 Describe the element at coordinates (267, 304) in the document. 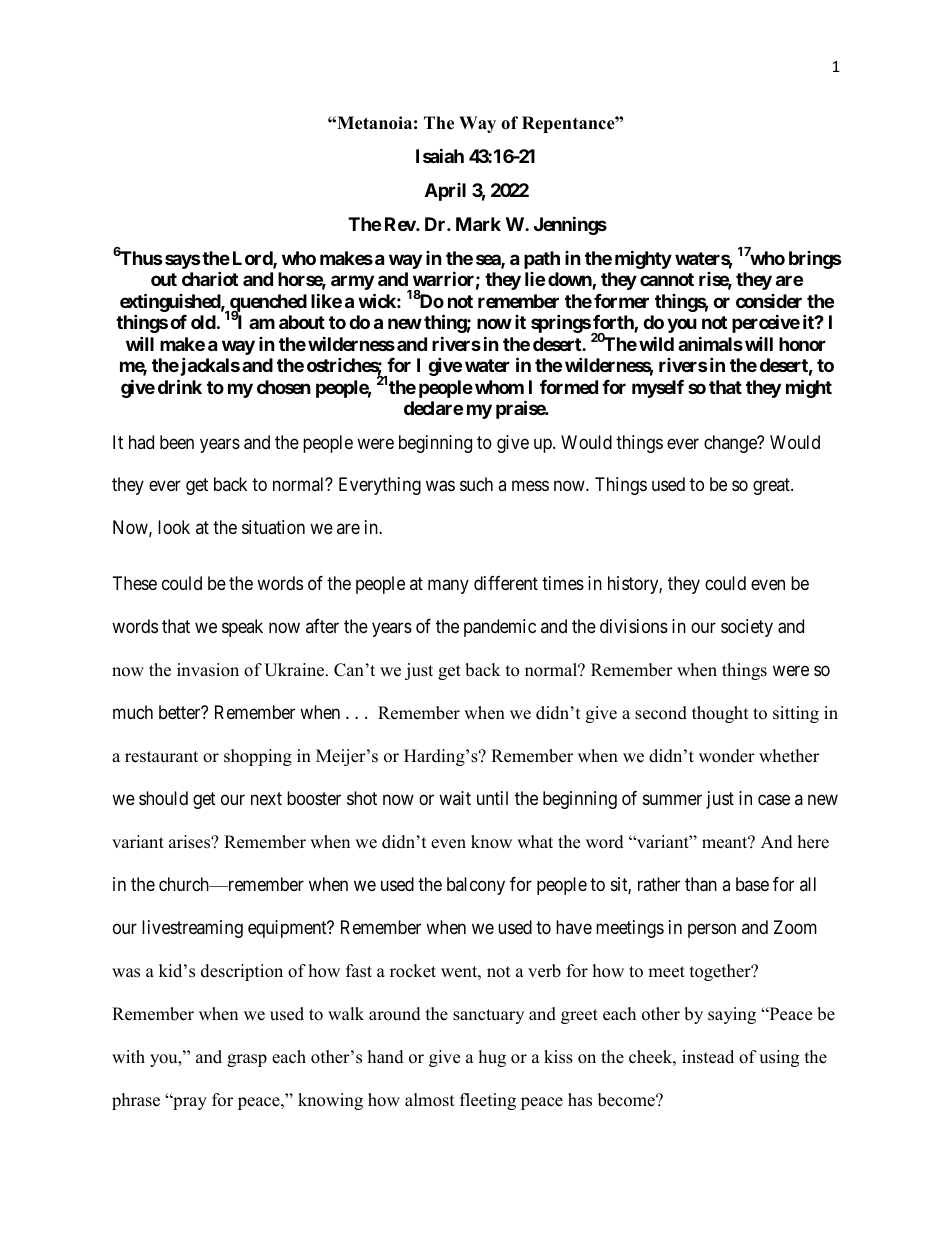

I see `quenched` at that location.
